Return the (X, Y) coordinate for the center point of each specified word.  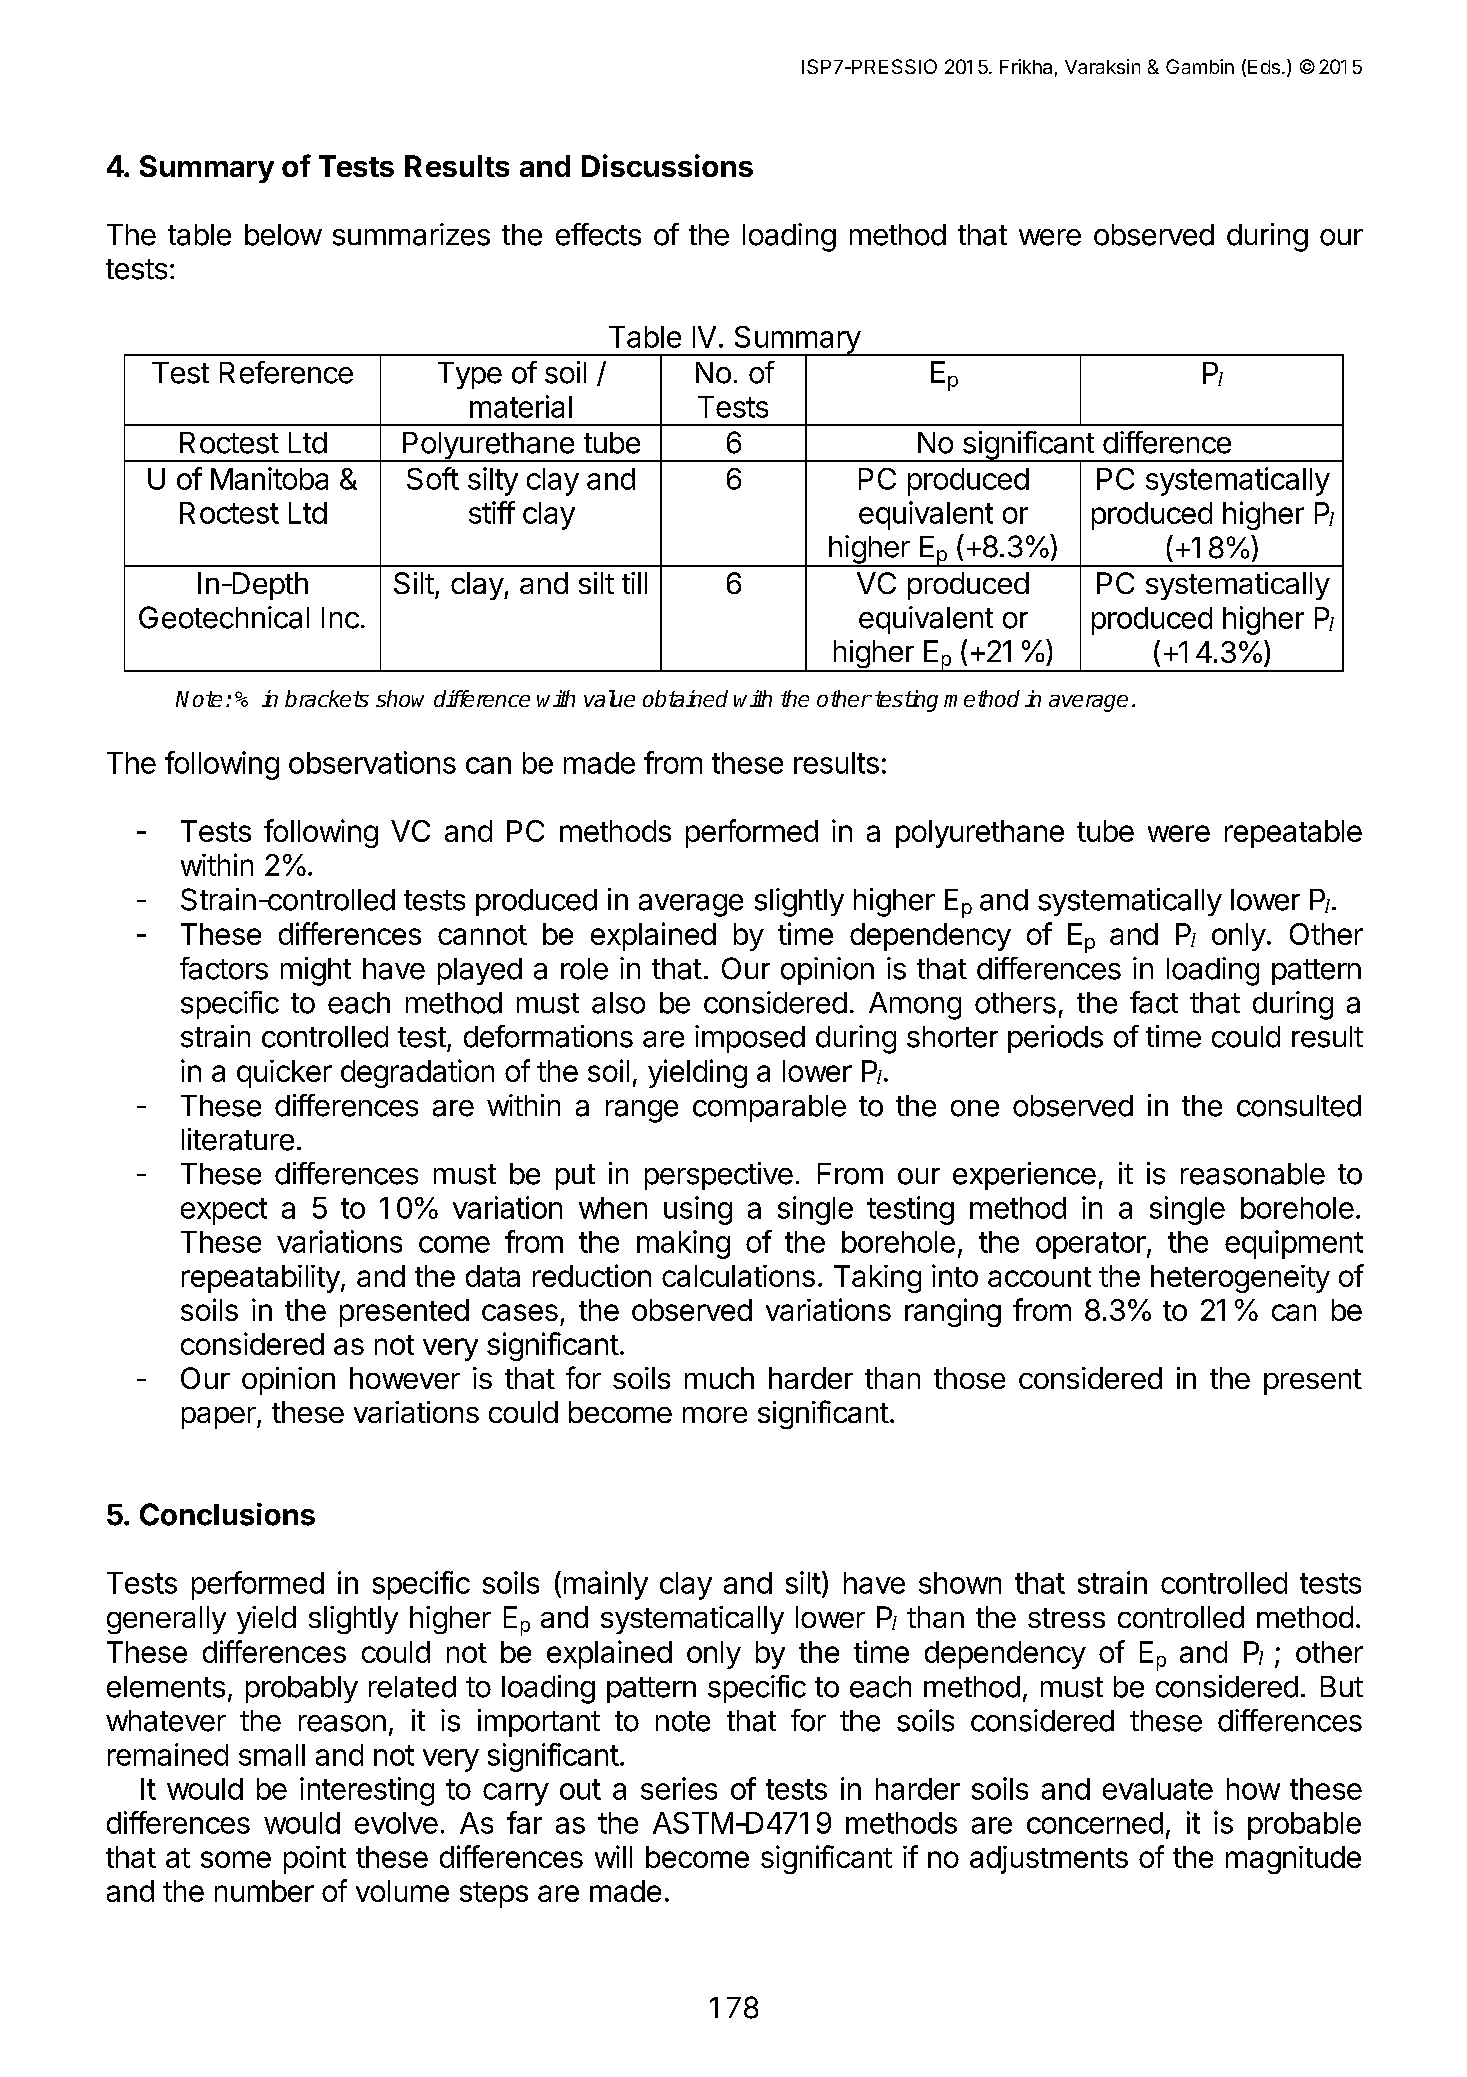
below (283, 235)
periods (1055, 1039)
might (316, 971)
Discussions (667, 165)
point (315, 1860)
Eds (1264, 67)
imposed (750, 1039)
